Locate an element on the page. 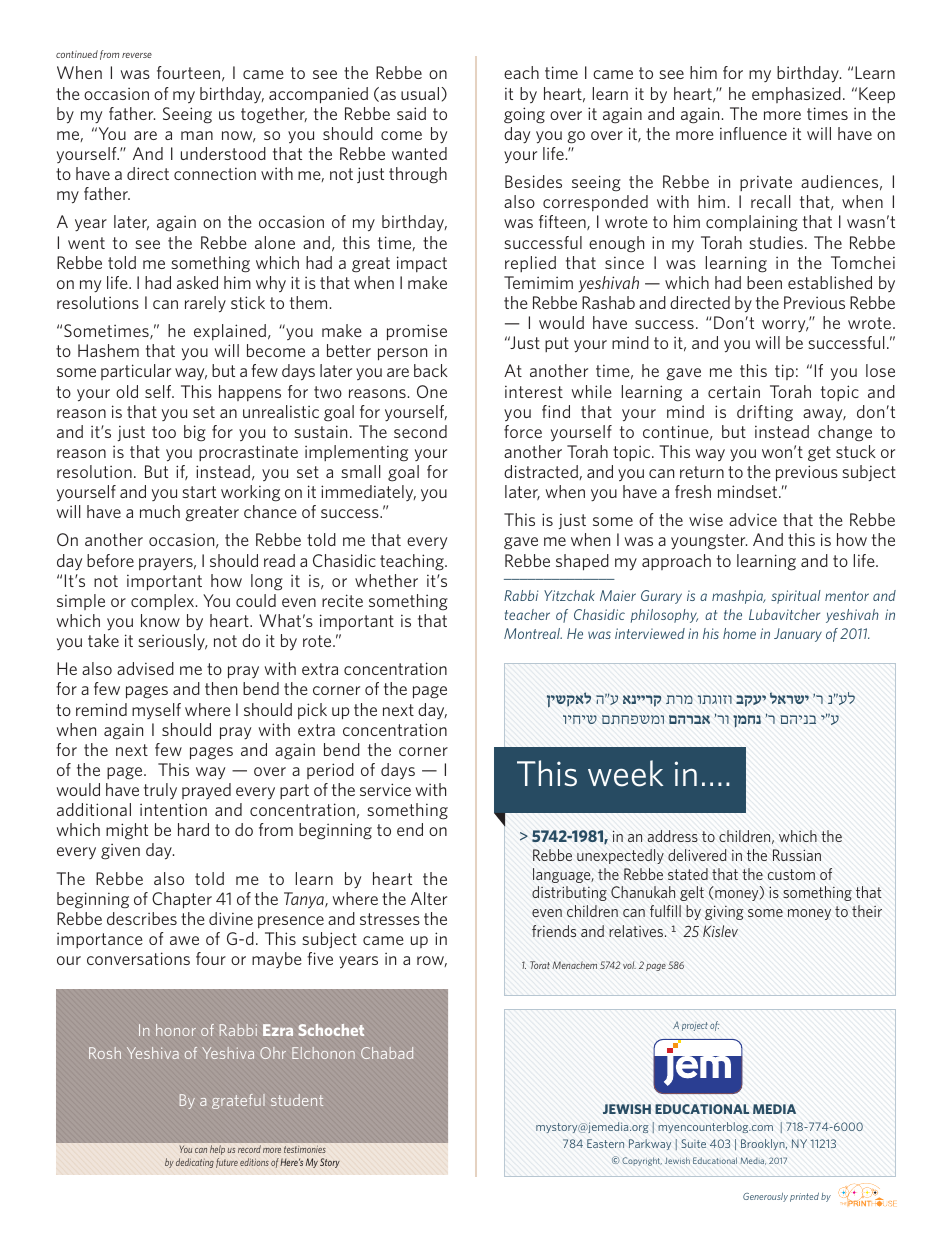  going is located at coordinates (524, 115).
